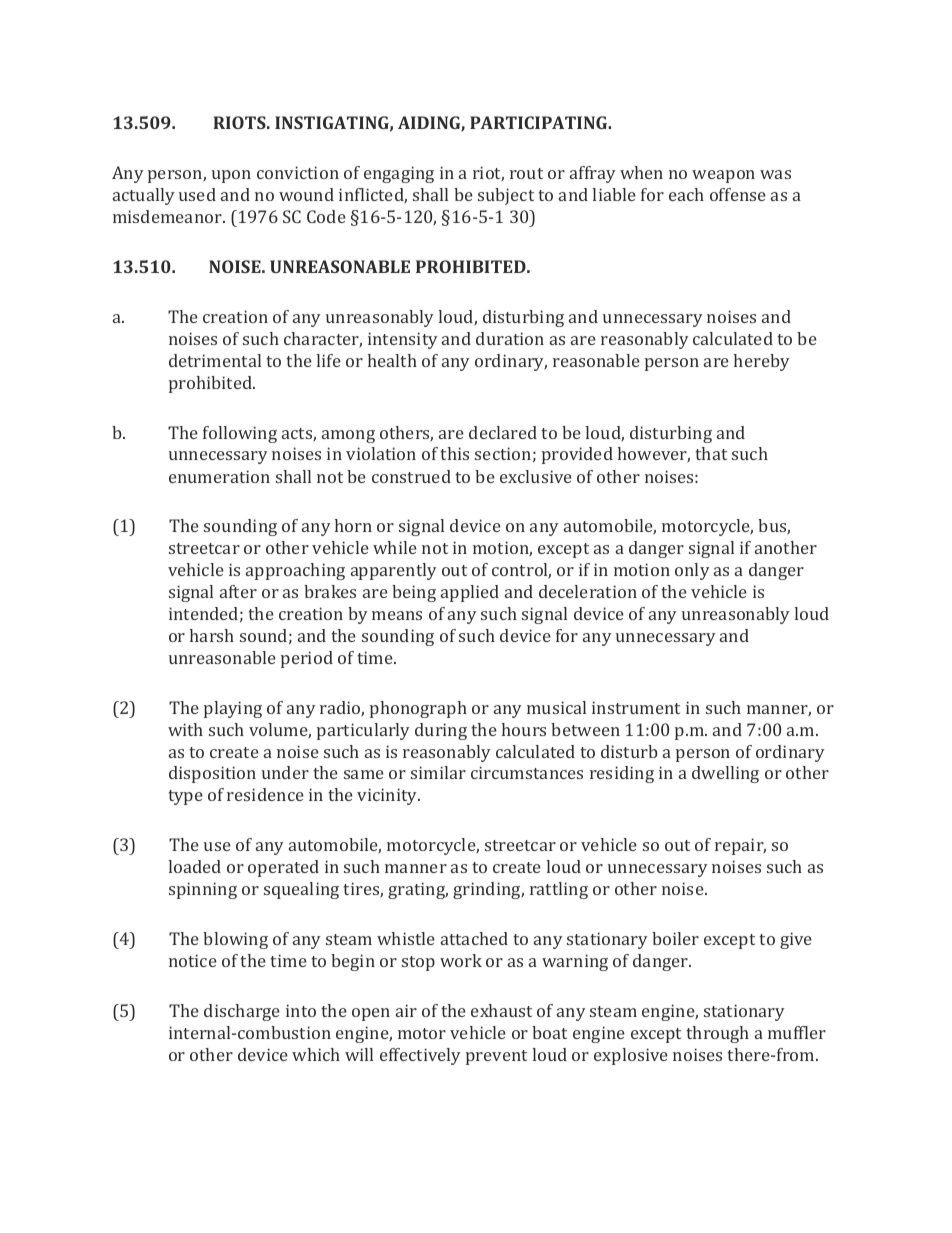  I want to click on enumeration, so click(219, 476).
